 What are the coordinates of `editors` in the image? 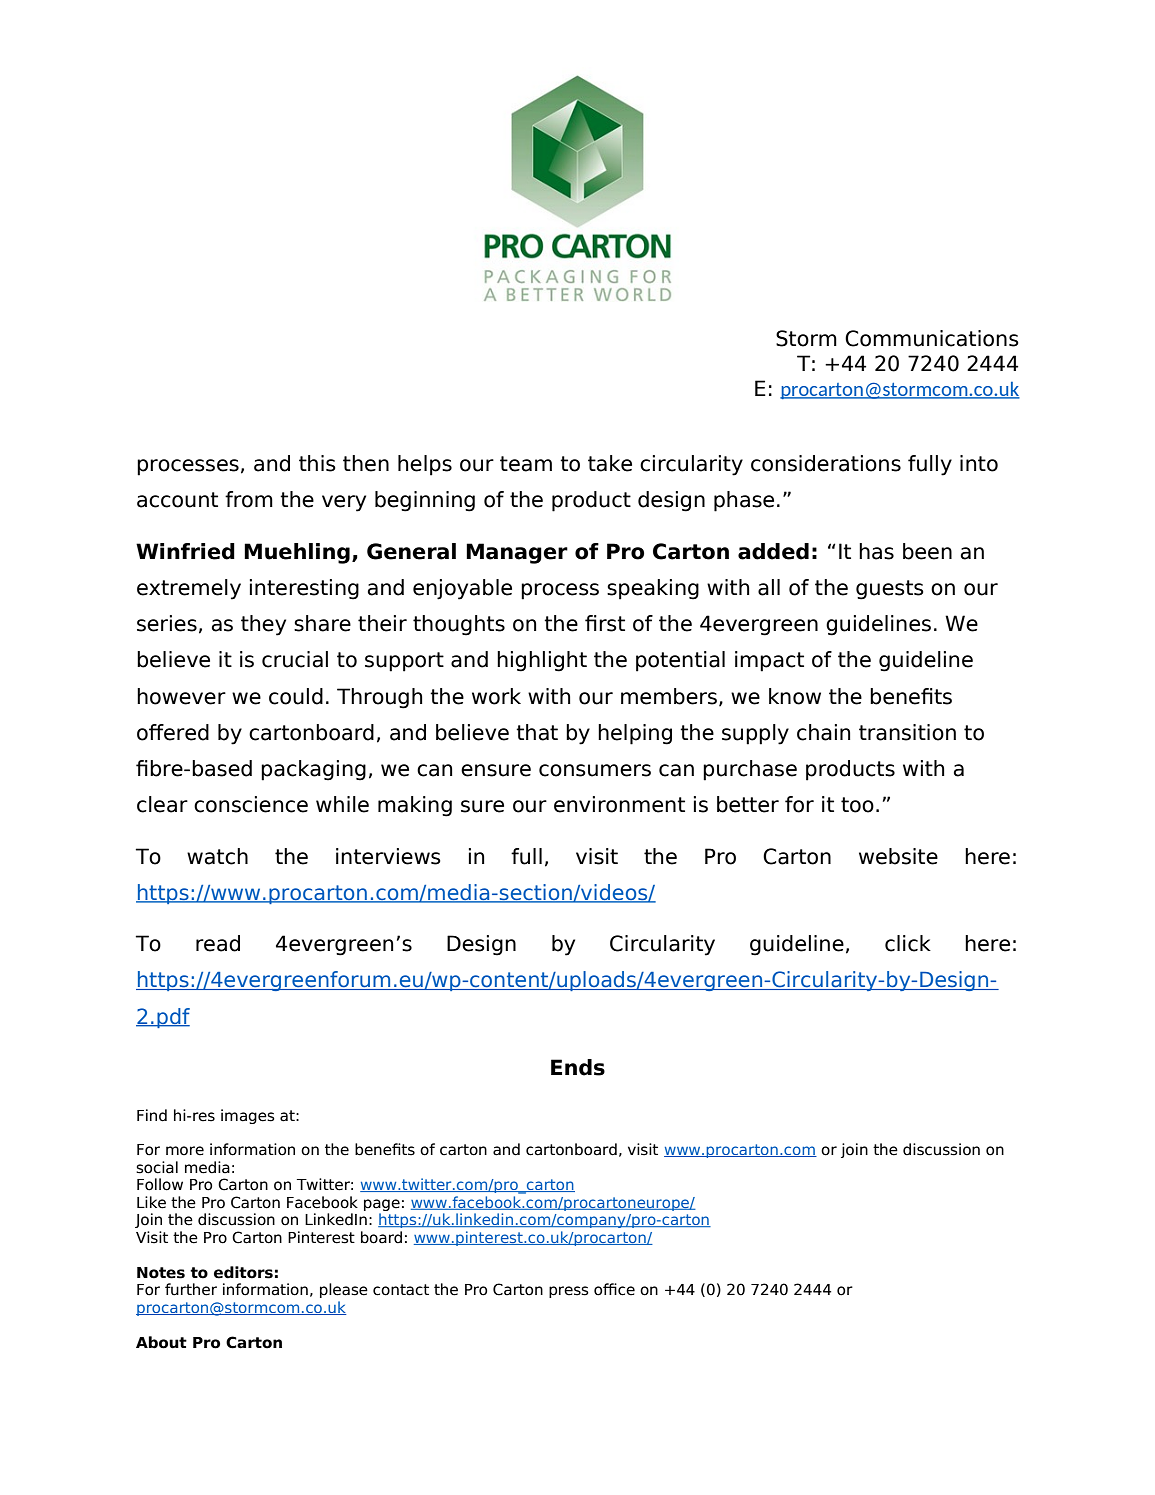 It's located at (243, 1272).
